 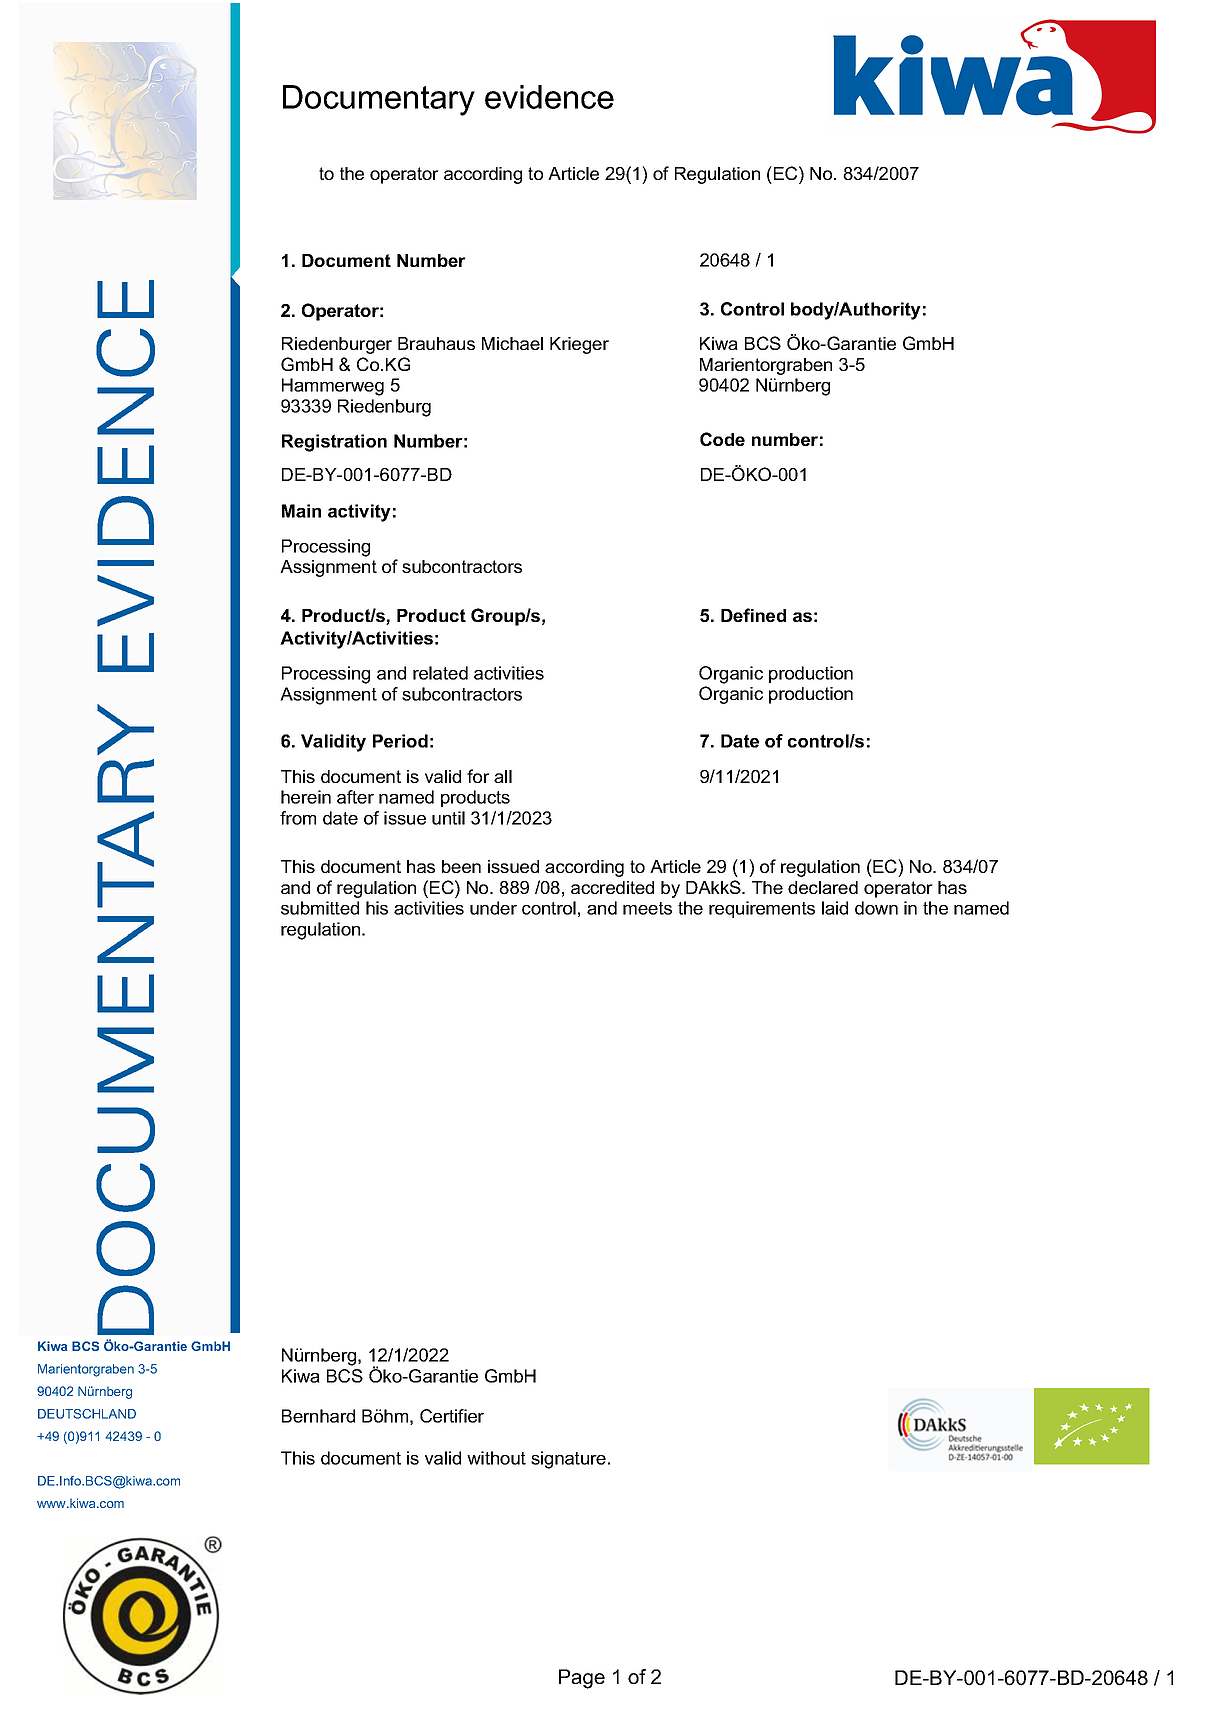 What do you see at coordinates (582, 1679) in the image?
I see `Page` at bounding box center [582, 1679].
